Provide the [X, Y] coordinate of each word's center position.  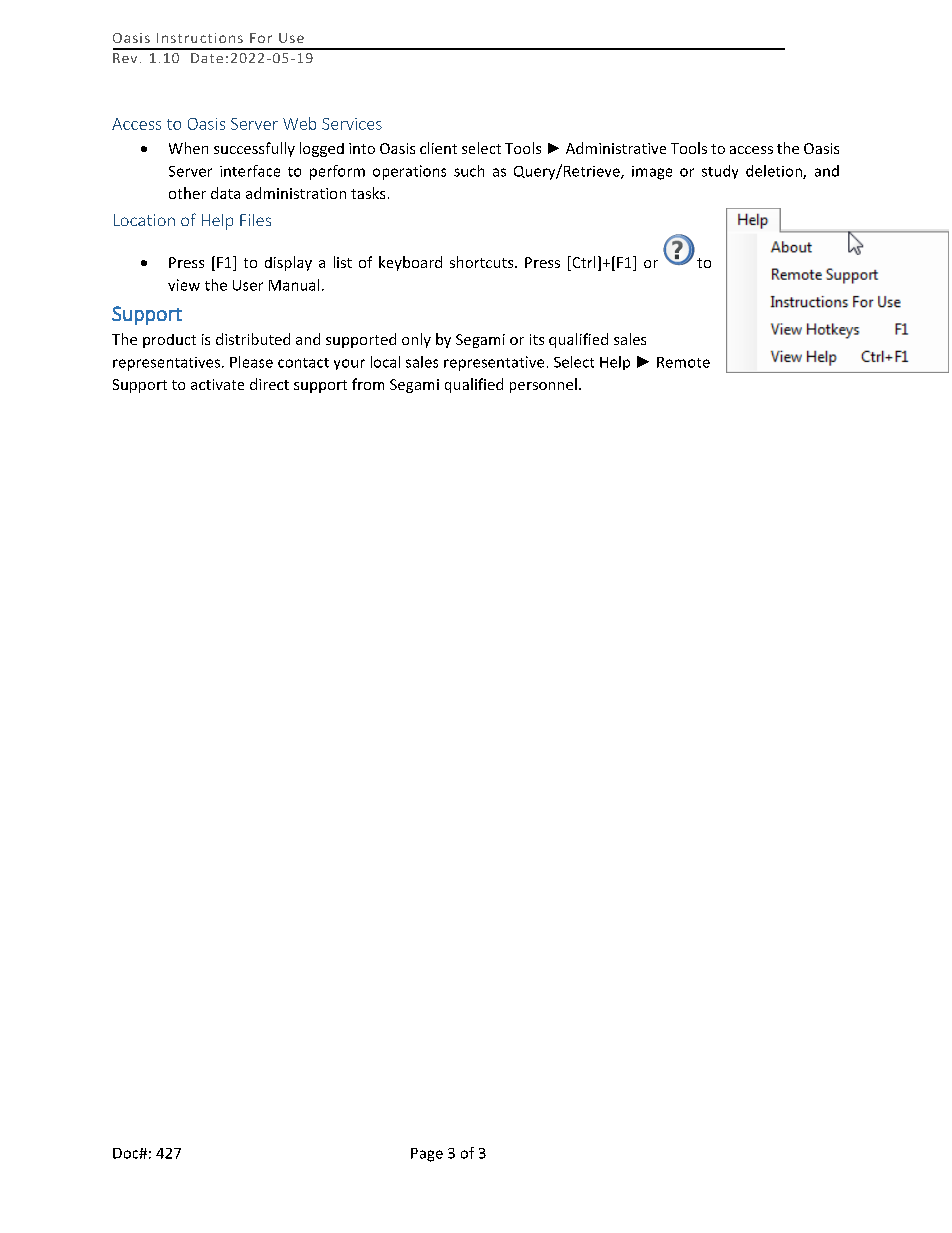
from [368, 384]
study [720, 172]
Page [427, 1155]
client [438, 148]
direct [269, 384]
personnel [543, 385]
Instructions [200, 38]
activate [217, 384]
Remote [683, 362]
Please [251, 362]
